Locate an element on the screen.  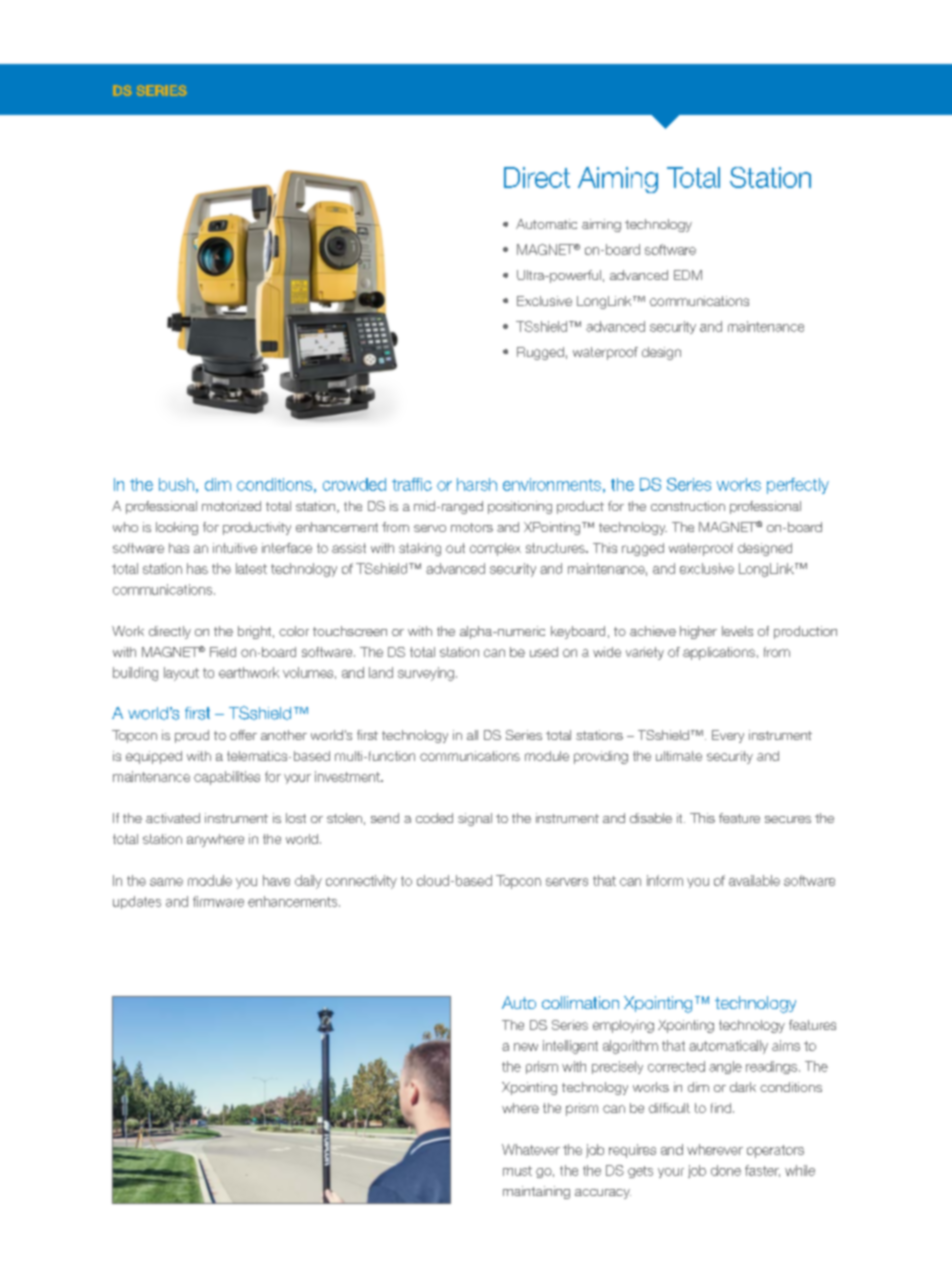
done is located at coordinates (726, 1170).
